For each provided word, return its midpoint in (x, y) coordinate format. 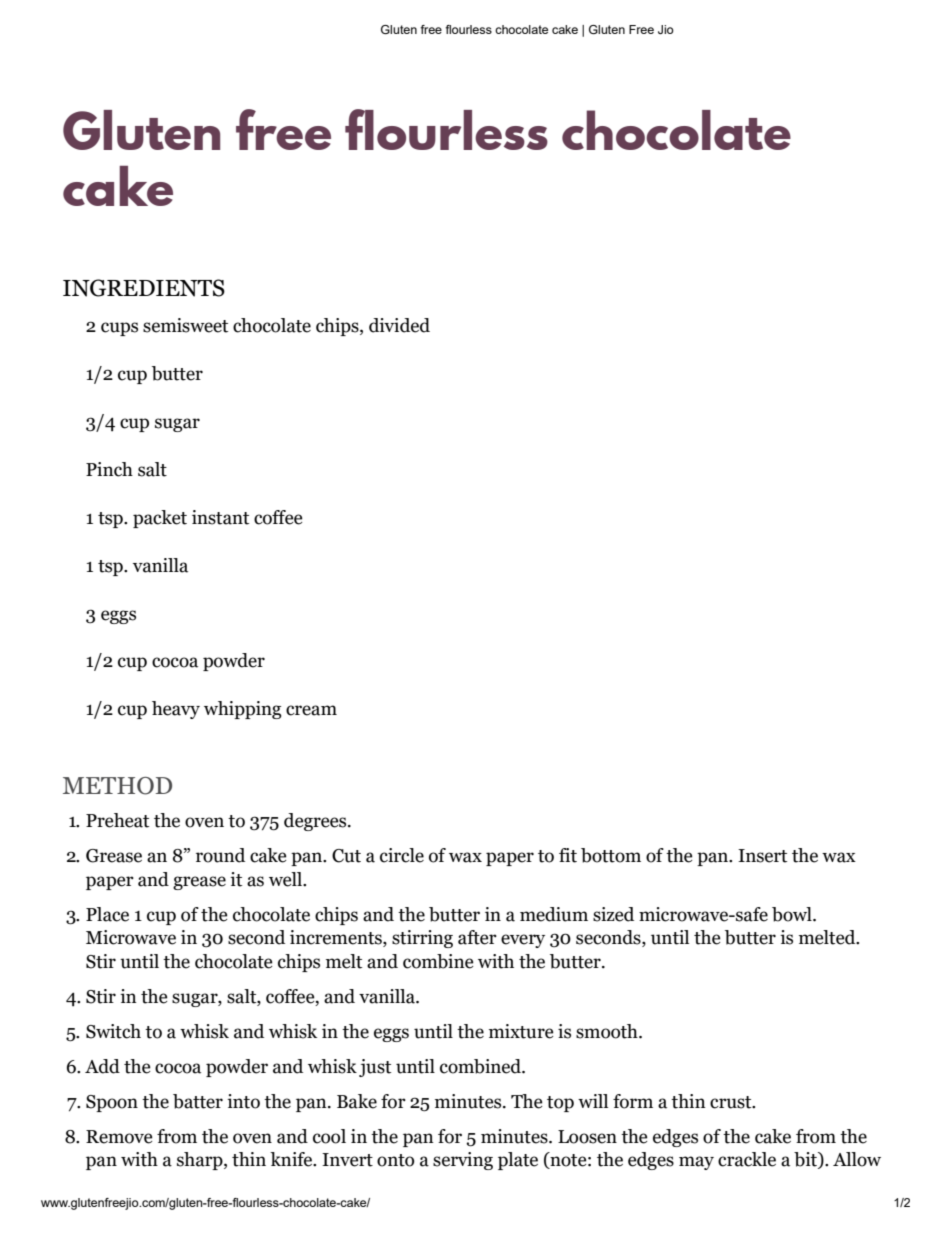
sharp (201, 1161)
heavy (176, 710)
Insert (762, 856)
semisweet (185, 325)
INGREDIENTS (144, 288)
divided (399, 325)
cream (311, 710)
